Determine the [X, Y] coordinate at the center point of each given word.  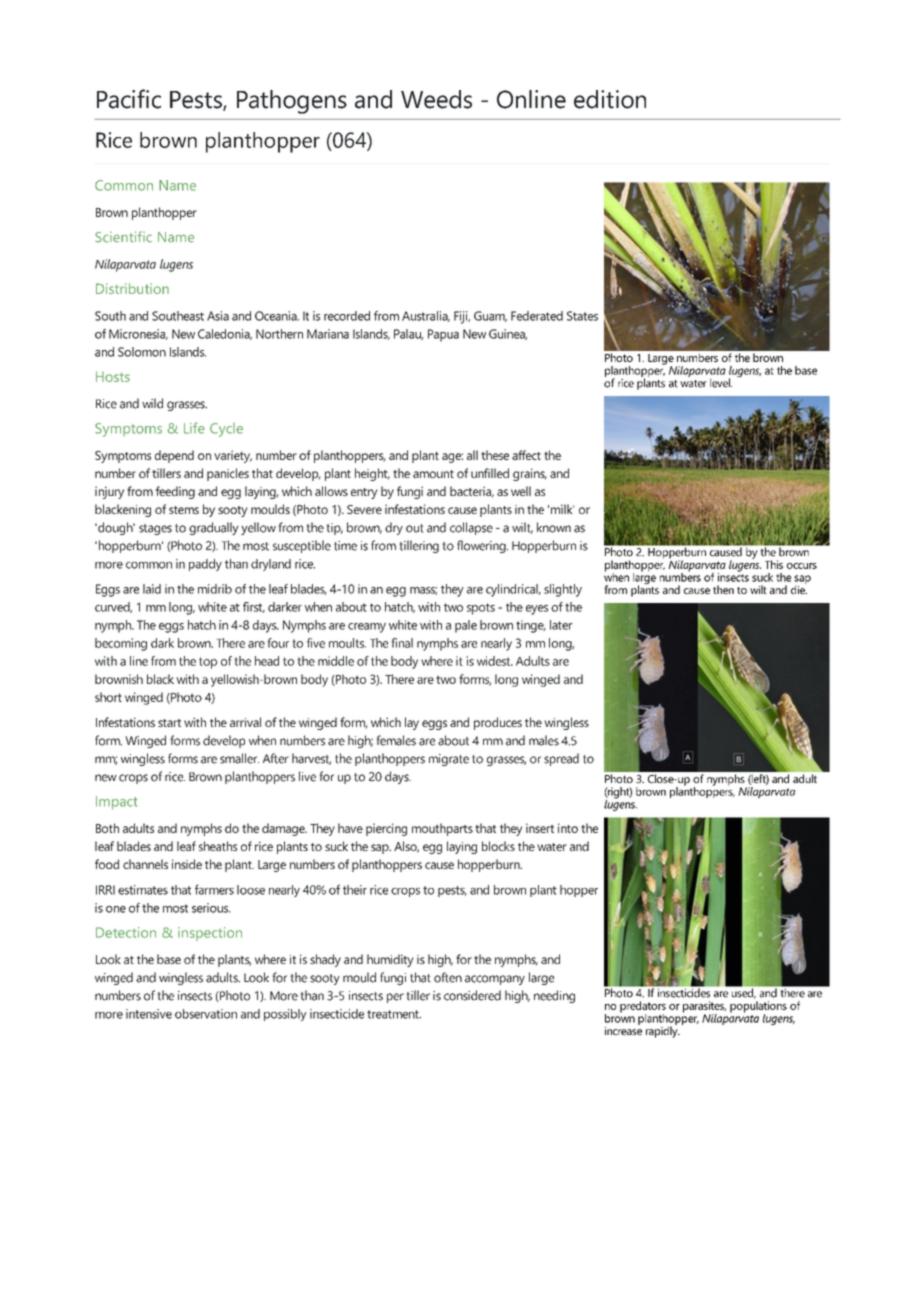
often [448, 977]
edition [610, 99]
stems [184, 510]
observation [206, 1014]
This [774, 564]
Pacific [129, 99]
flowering [482, 546]
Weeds [436, 99]
